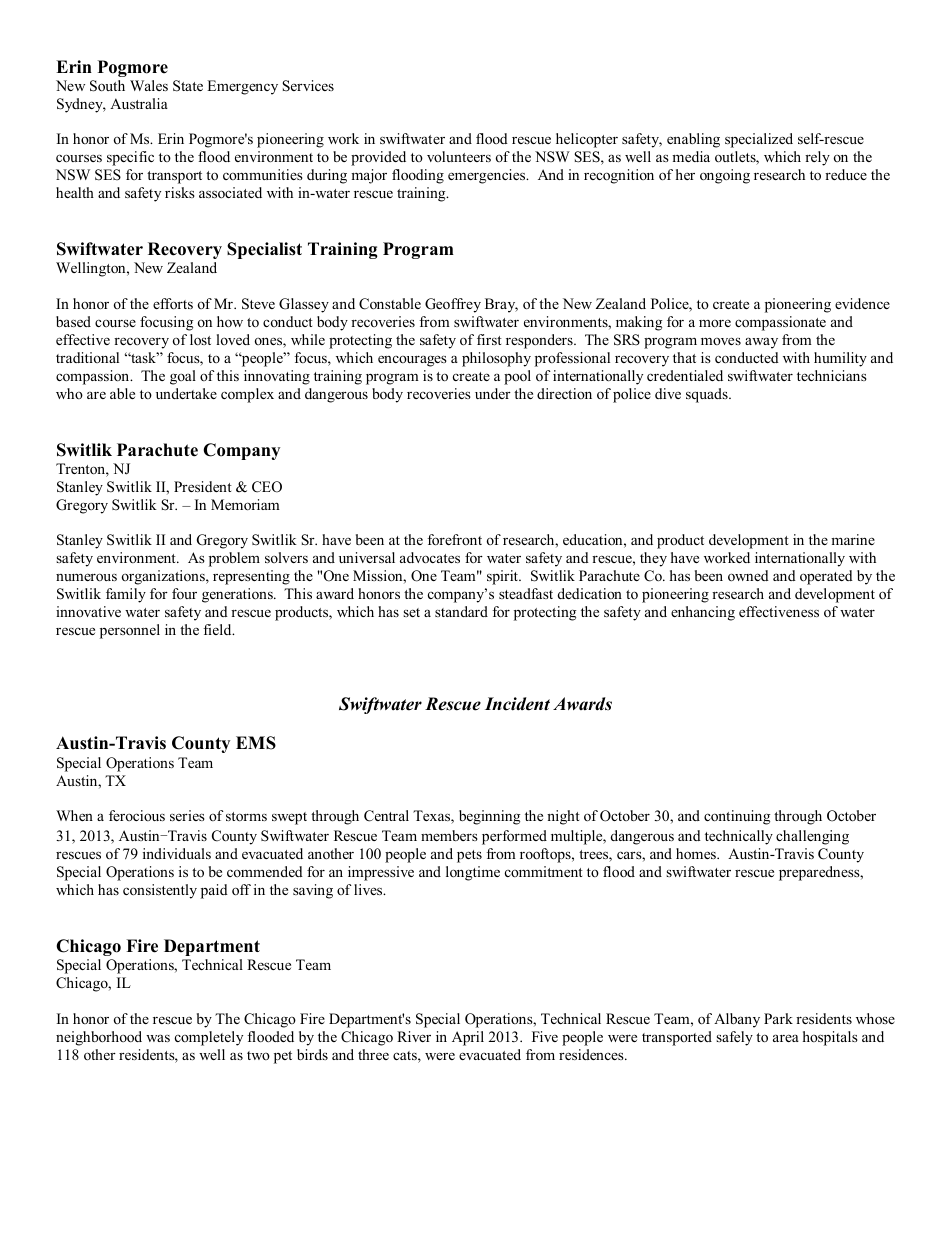  I want to click on April, so click(468, 1038).
